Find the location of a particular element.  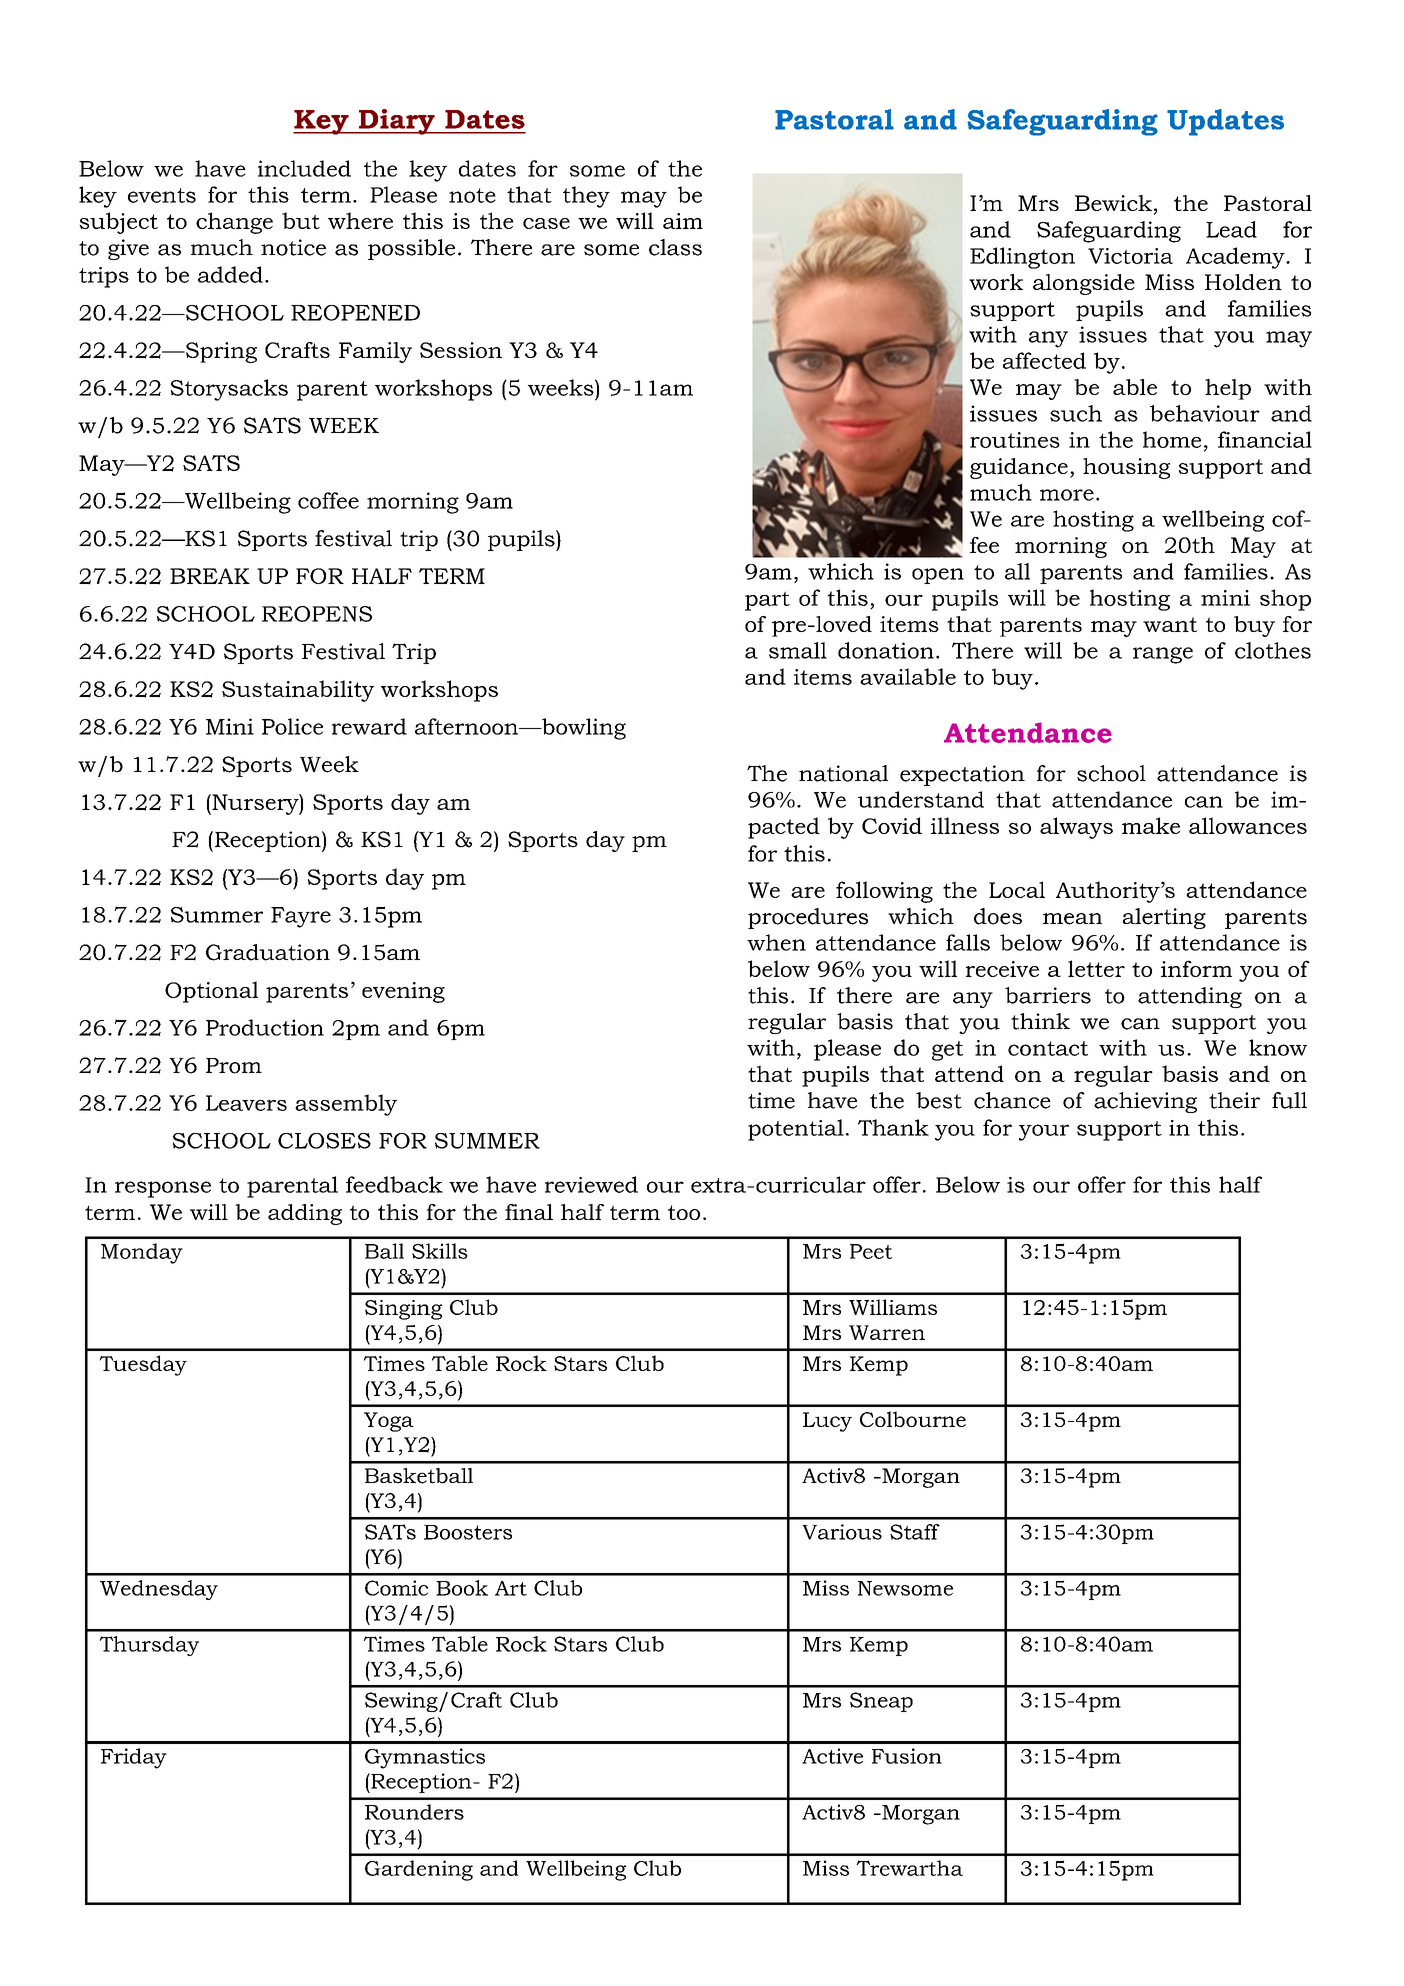

when is located at coordinates (776, 942).
